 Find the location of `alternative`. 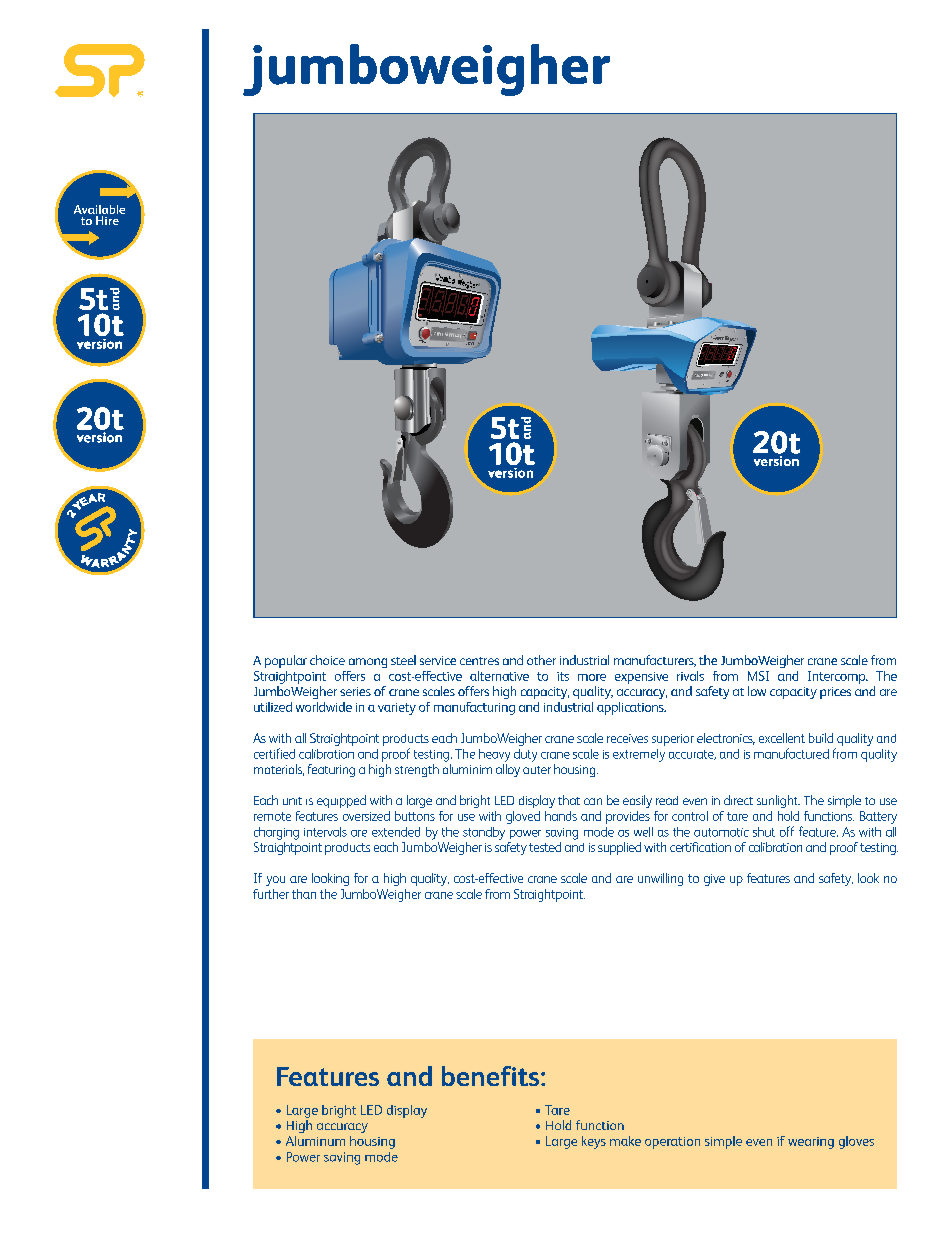

alternative is located at coordinates (499, 676).
